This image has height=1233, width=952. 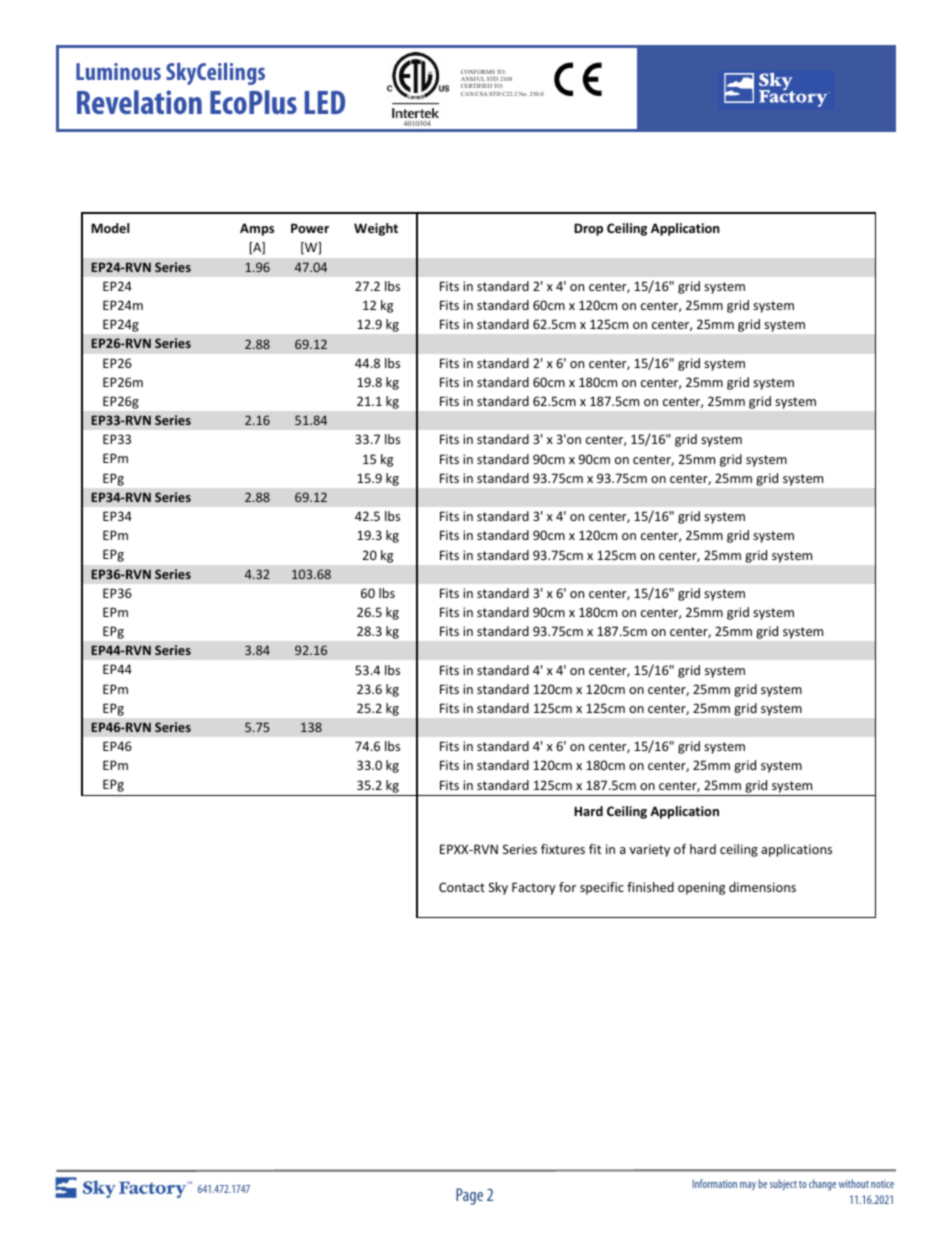 What do you see at coordinates (650, 850) in the image?
I see `variety` at bounding box center [650, 850].
